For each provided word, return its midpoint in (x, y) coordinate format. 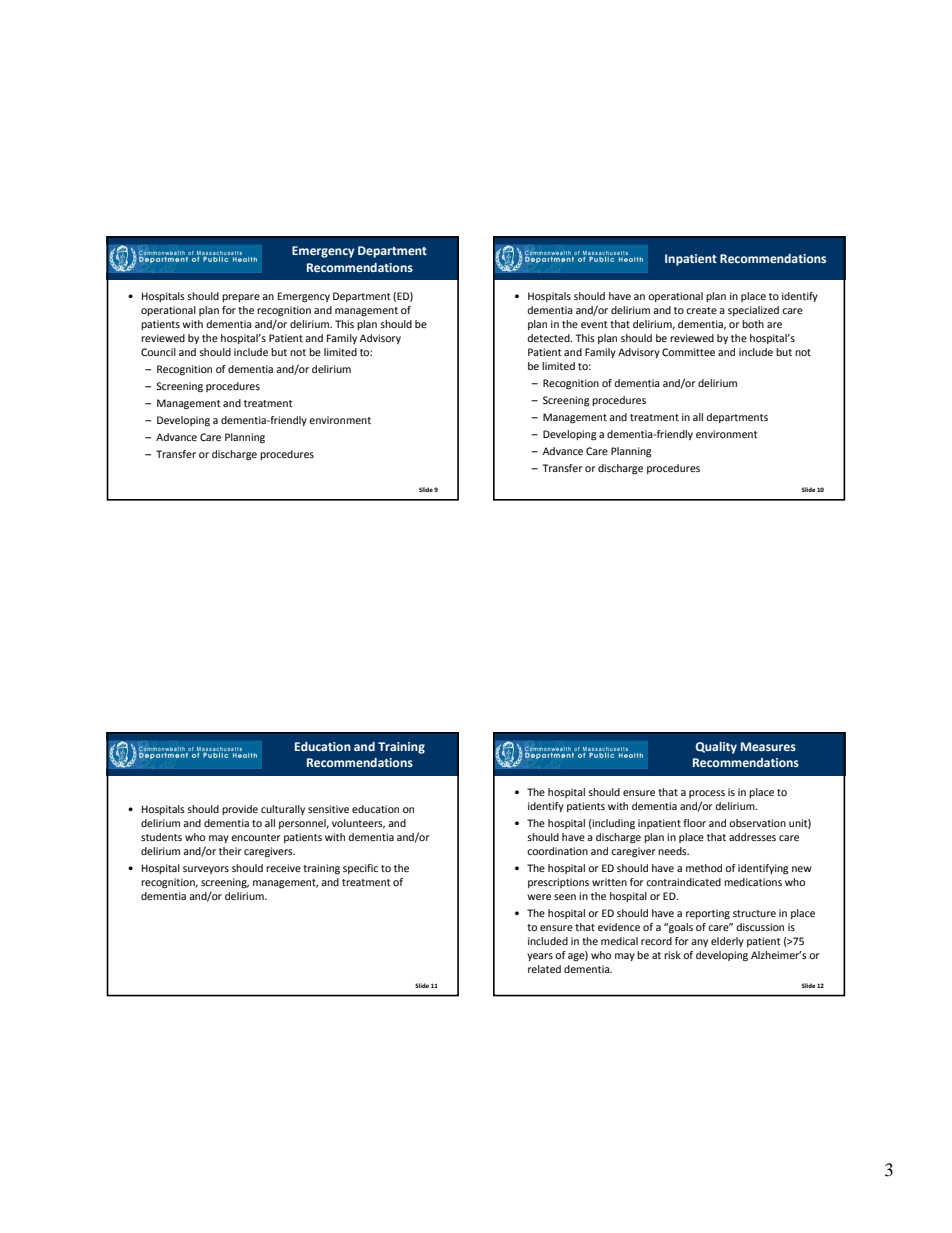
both (753, 324)
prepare (241, 298)
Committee (688, 352)
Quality (716, 748)
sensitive (328, 809)
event (594, 324)
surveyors (206, 870)
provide (240, 810)
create (701, 310)
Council (158, 352)
